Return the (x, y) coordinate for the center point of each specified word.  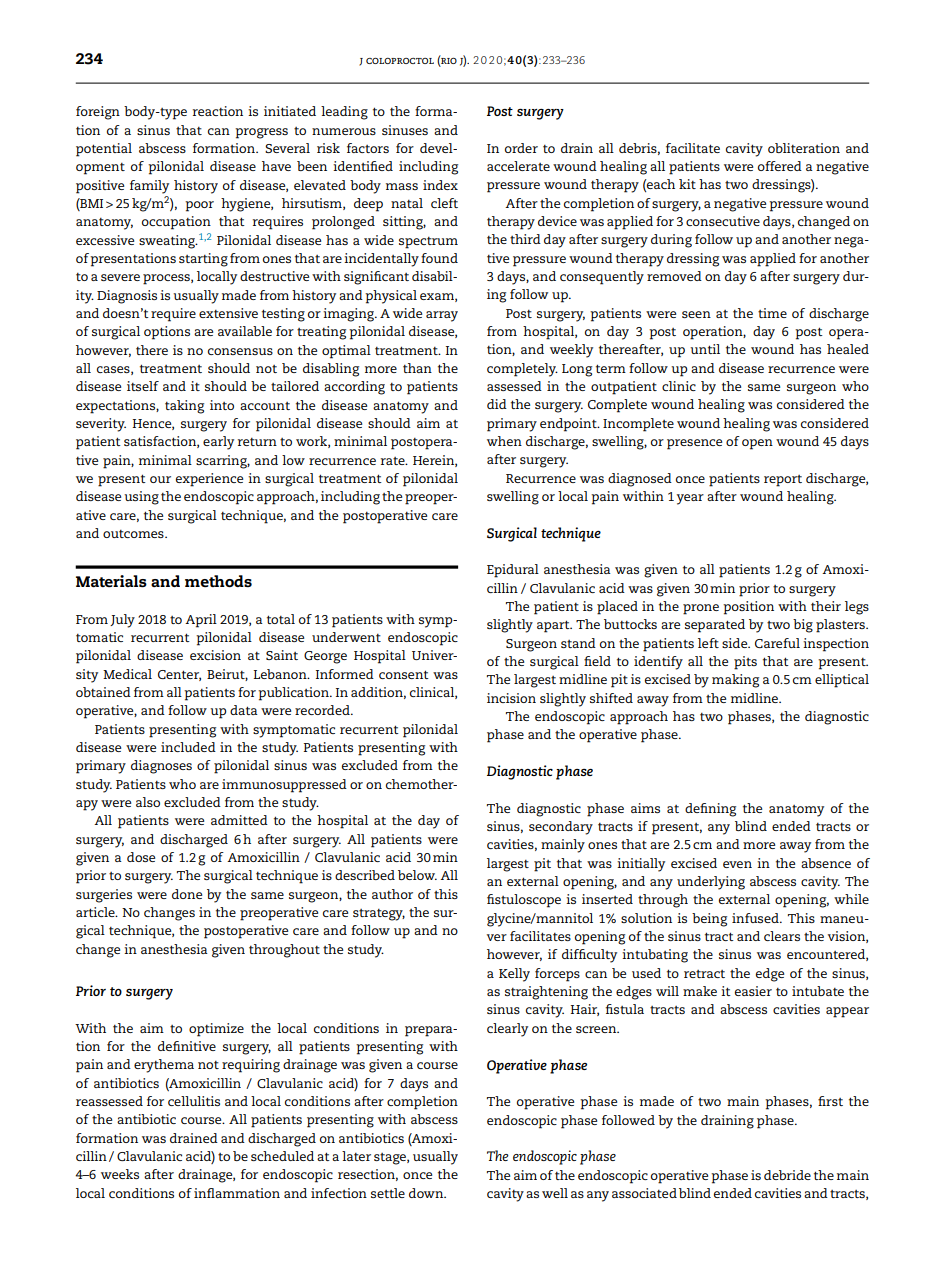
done (187, 894)
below (417, 875)
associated (644, 1193)
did (497, 404)
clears (782, 936)
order (521, 148)
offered (780, 166)
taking (184, 407)
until (705, 349)
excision (215, 655)
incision (511, 698)
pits (745, 663)
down (427, 1193)
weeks (120, 1174)
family (149, 187)
